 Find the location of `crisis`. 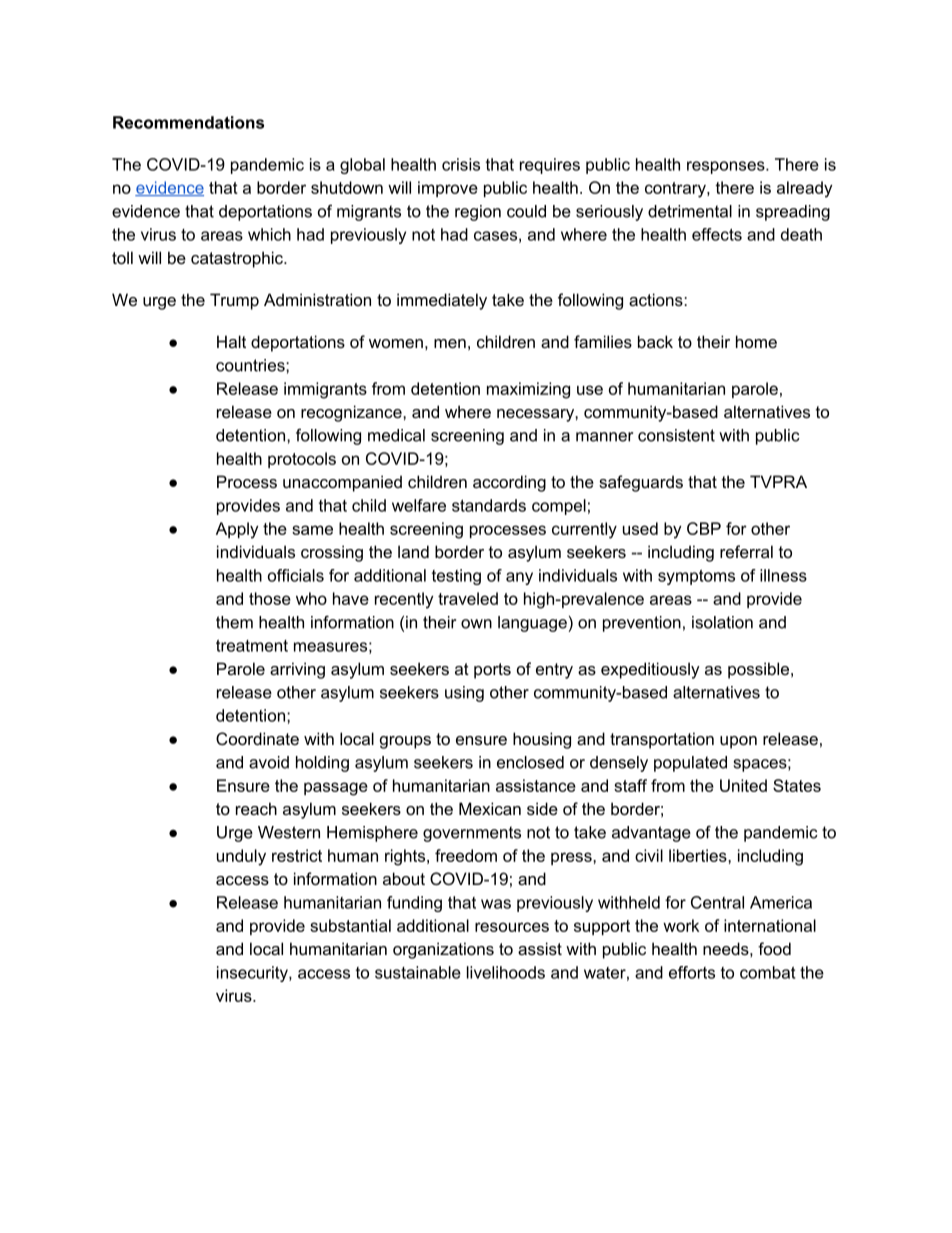

crisis is located at coordinates (461, 164).
